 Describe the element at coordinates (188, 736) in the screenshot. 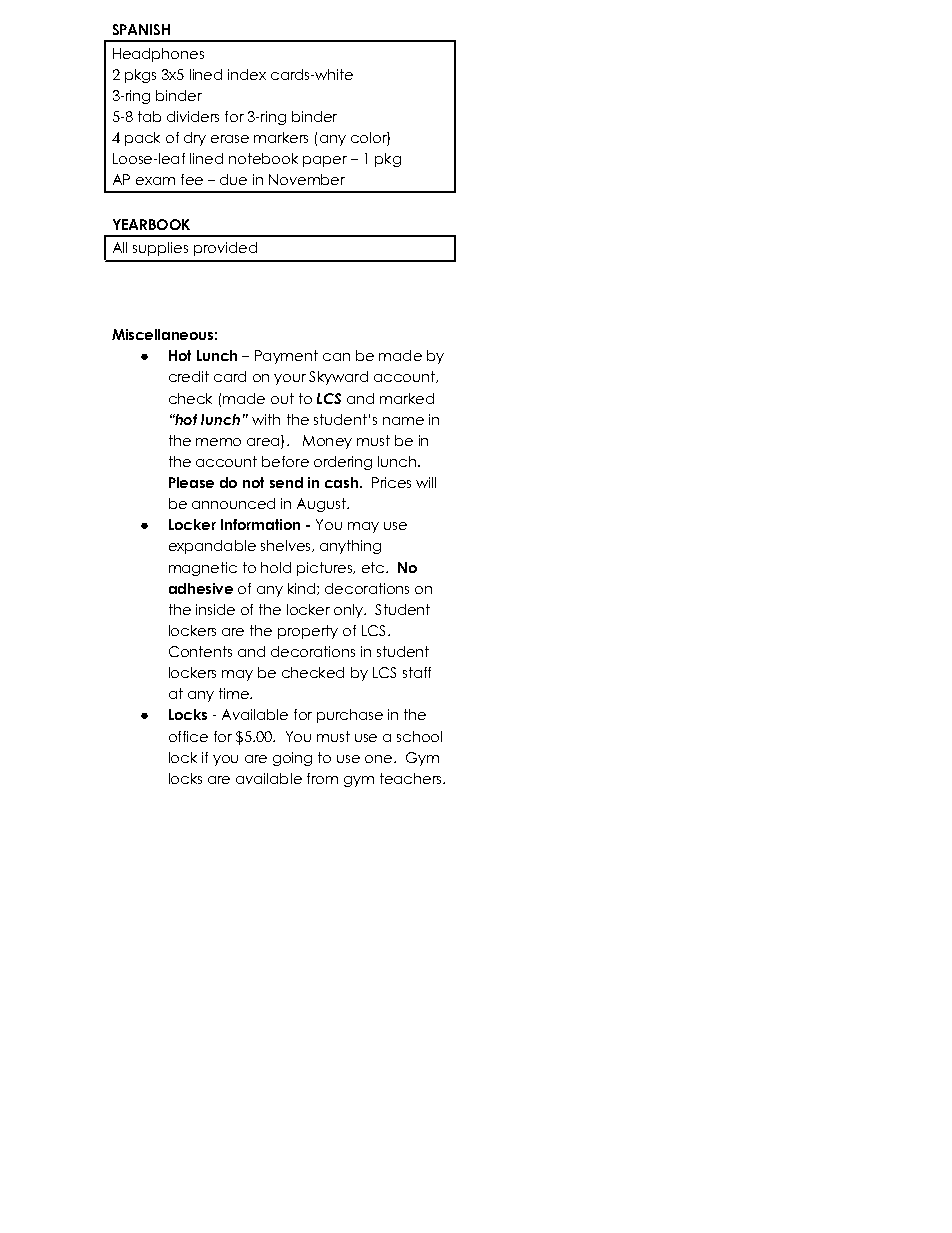

I see `office` at that location.
